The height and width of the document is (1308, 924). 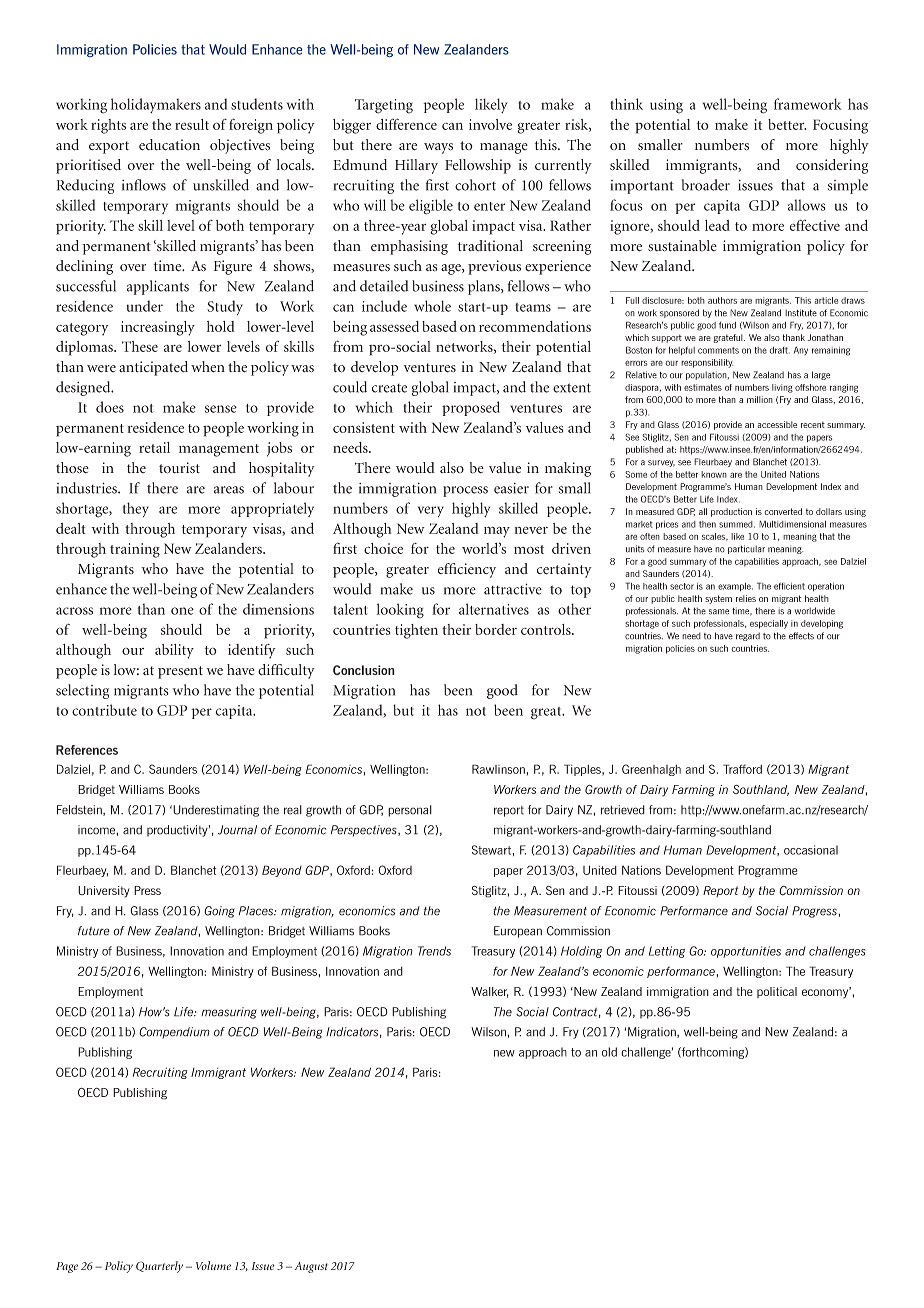 What do you see at coordinates (783, 511) in the document?
I see `converted` at bounding box center [783, 511].
